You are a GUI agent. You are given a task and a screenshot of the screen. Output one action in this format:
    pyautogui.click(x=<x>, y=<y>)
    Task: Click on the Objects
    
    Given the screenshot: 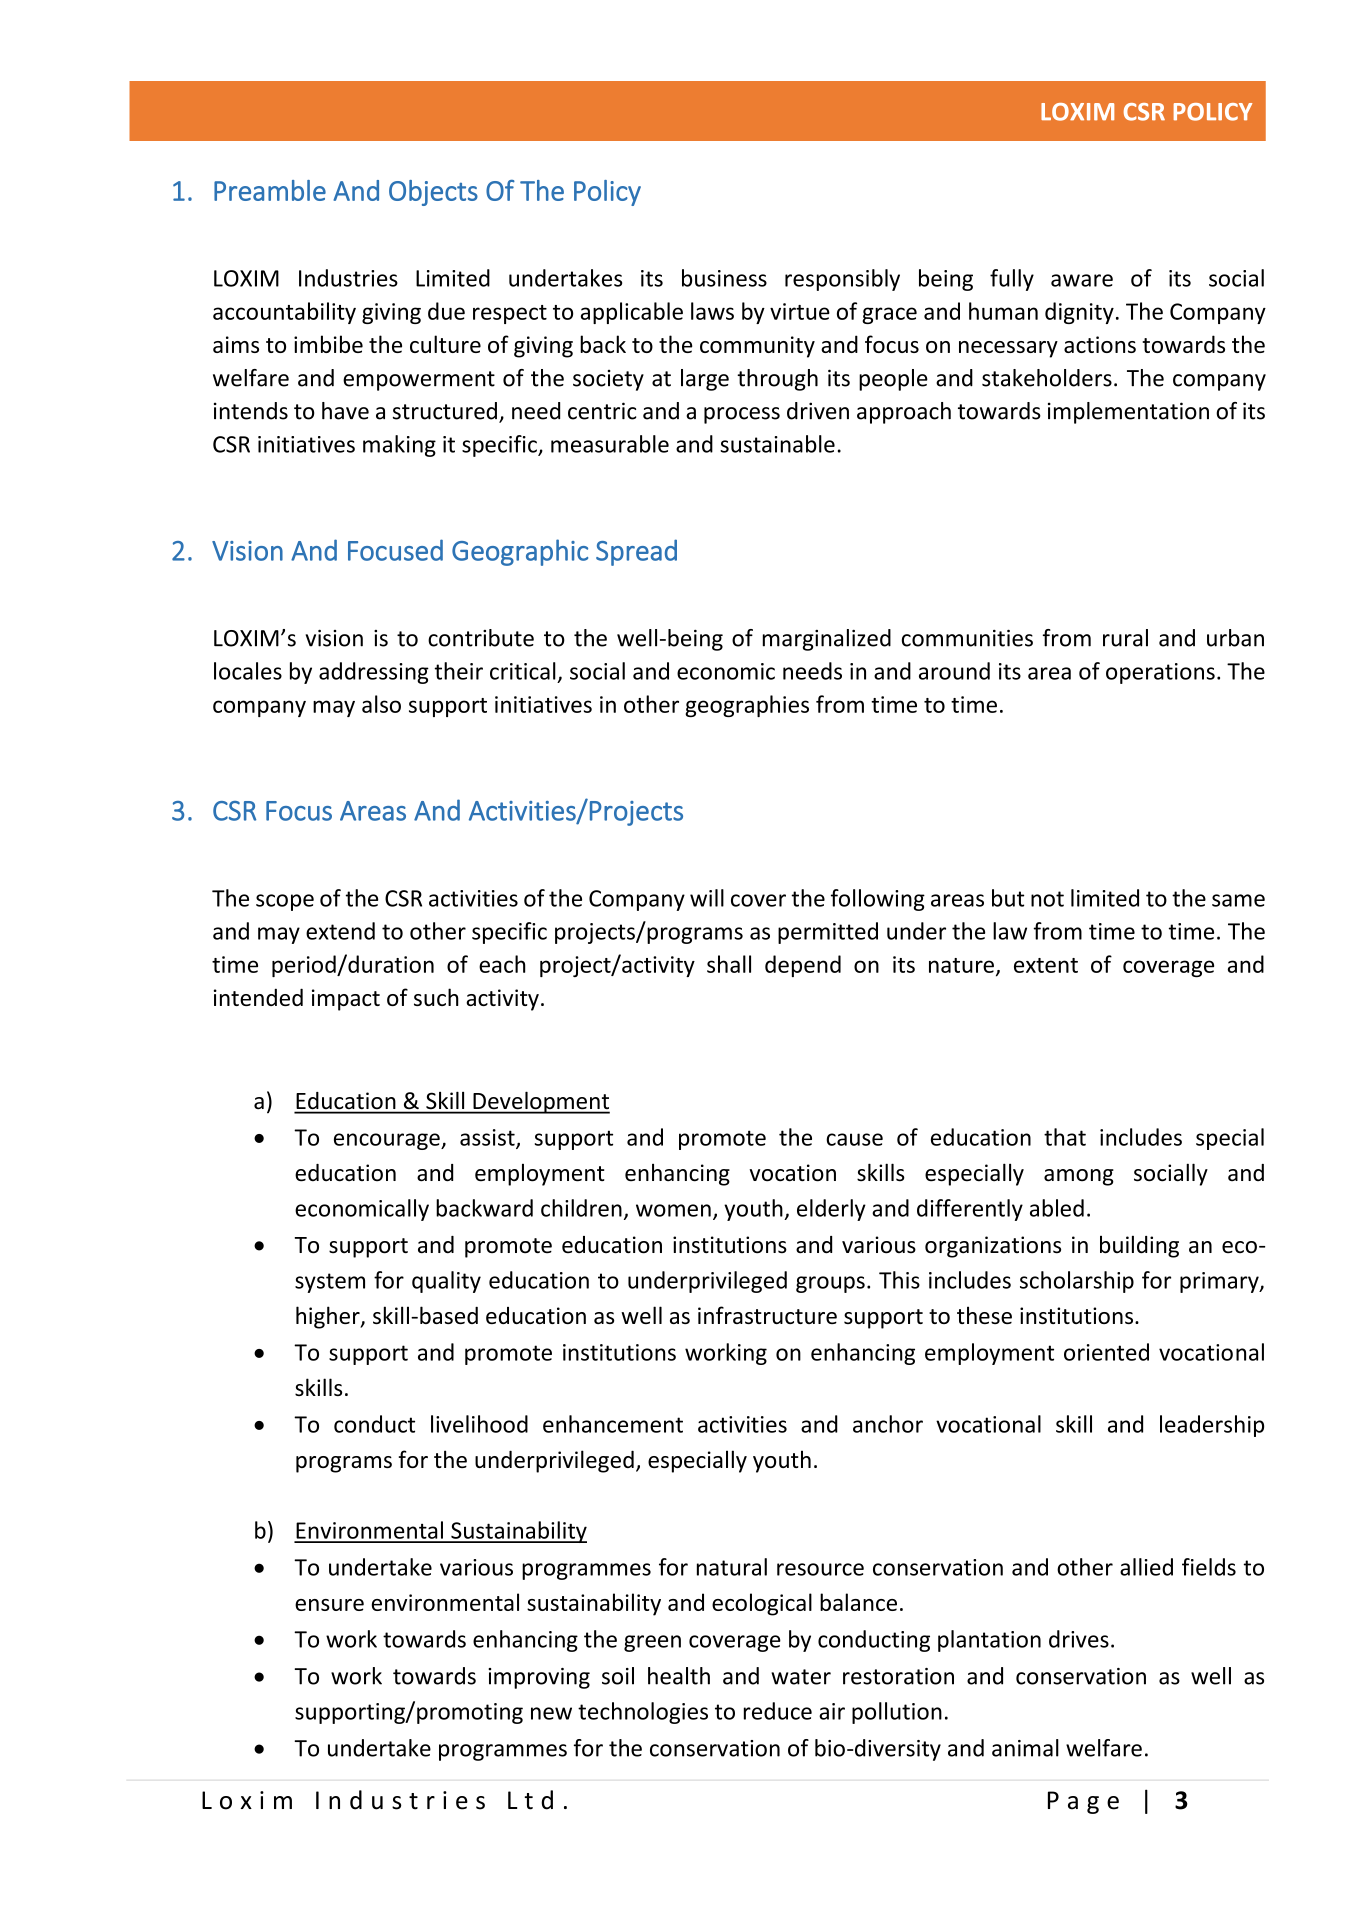 What is the action you would take?
    pyautogui.click(x=433, y=193)
